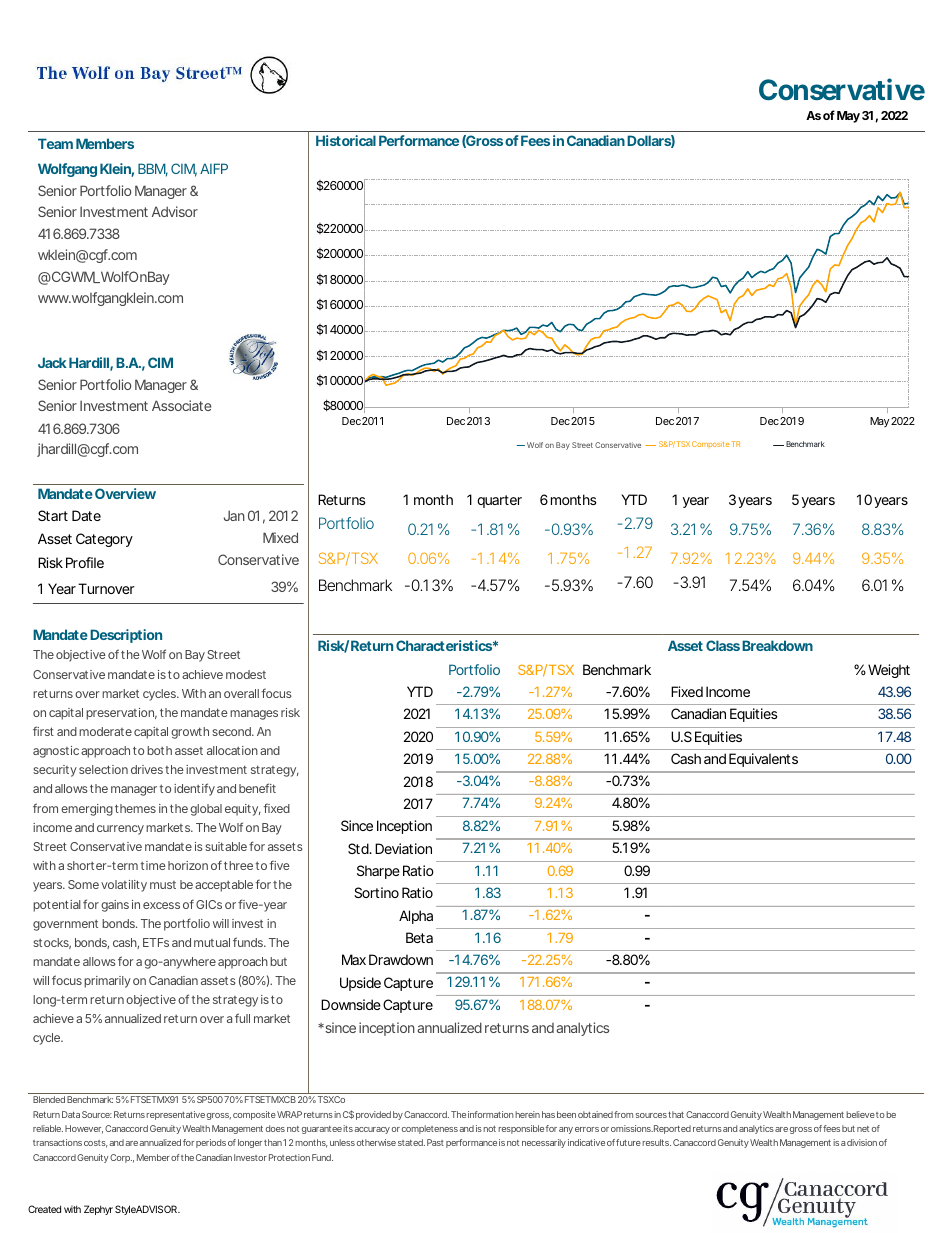 The width and height of the screenshot is (952, 1233). Describe the element at coordinates (860, 1114) in the screenshot. I see `believe` at that location.
